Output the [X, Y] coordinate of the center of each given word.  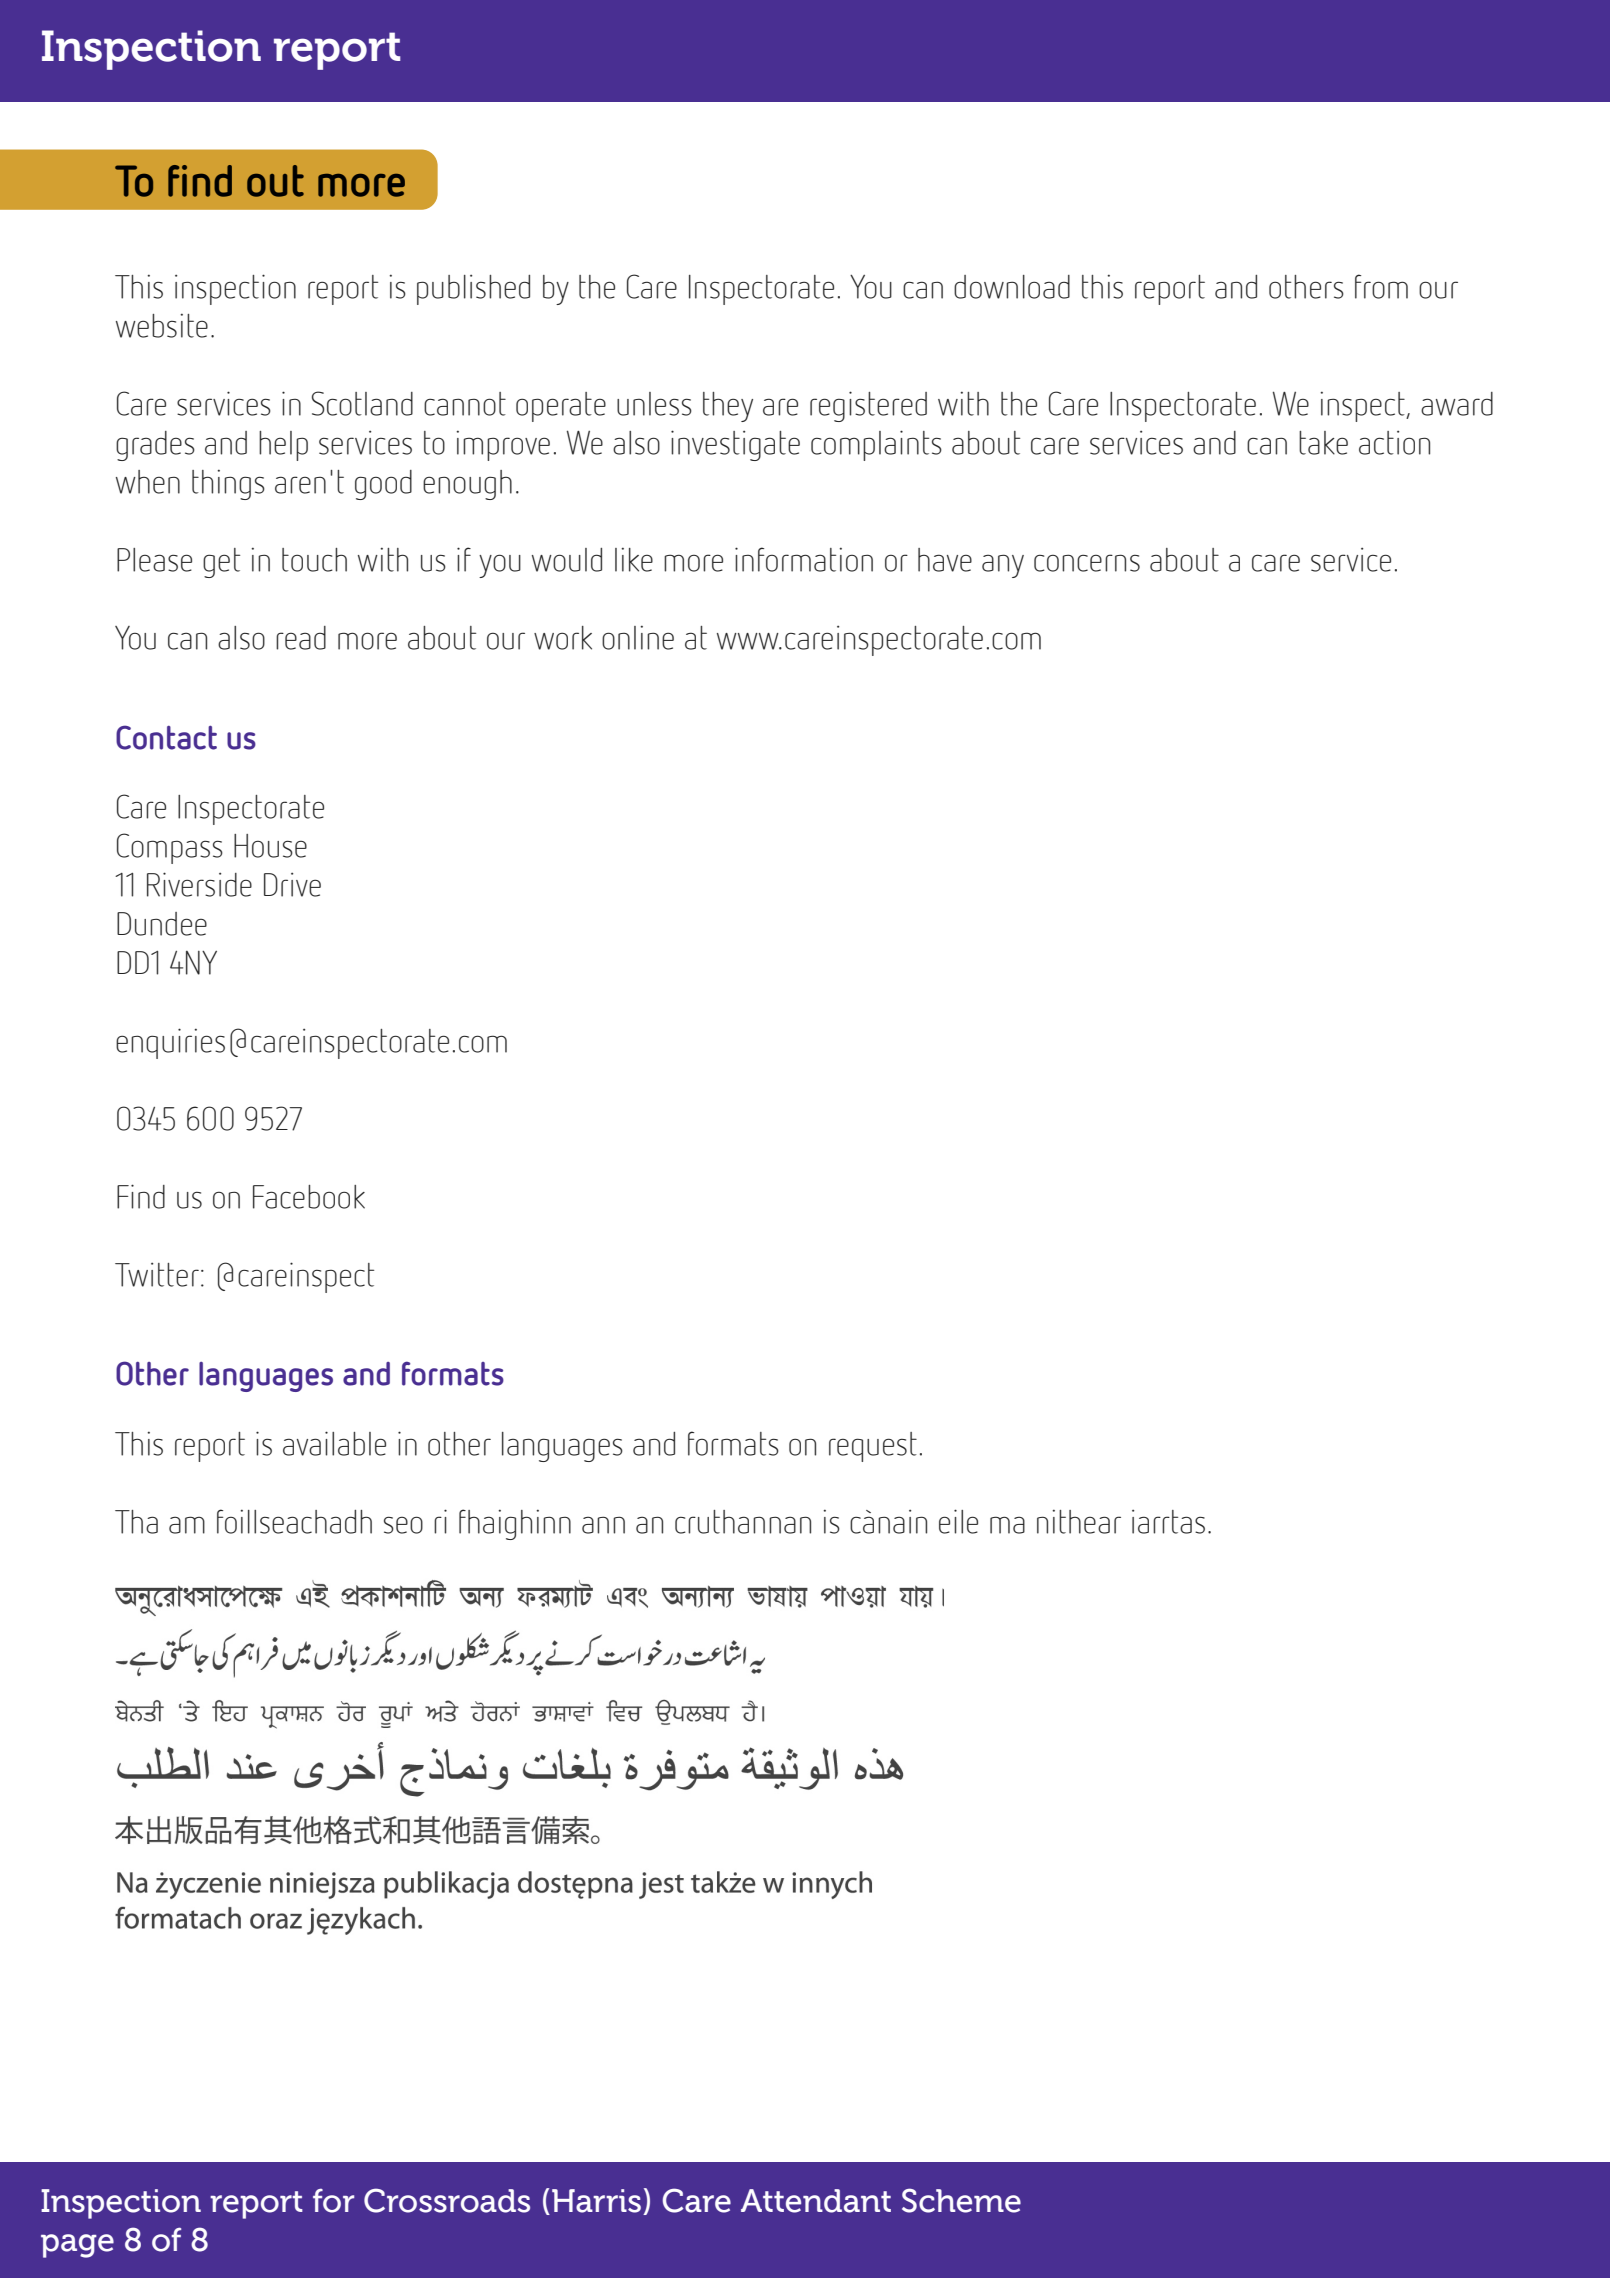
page [77, 2246]
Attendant [816, 2201]
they [728, 407]
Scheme [961, 2200]
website [162, 325]
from [1381, 286]
